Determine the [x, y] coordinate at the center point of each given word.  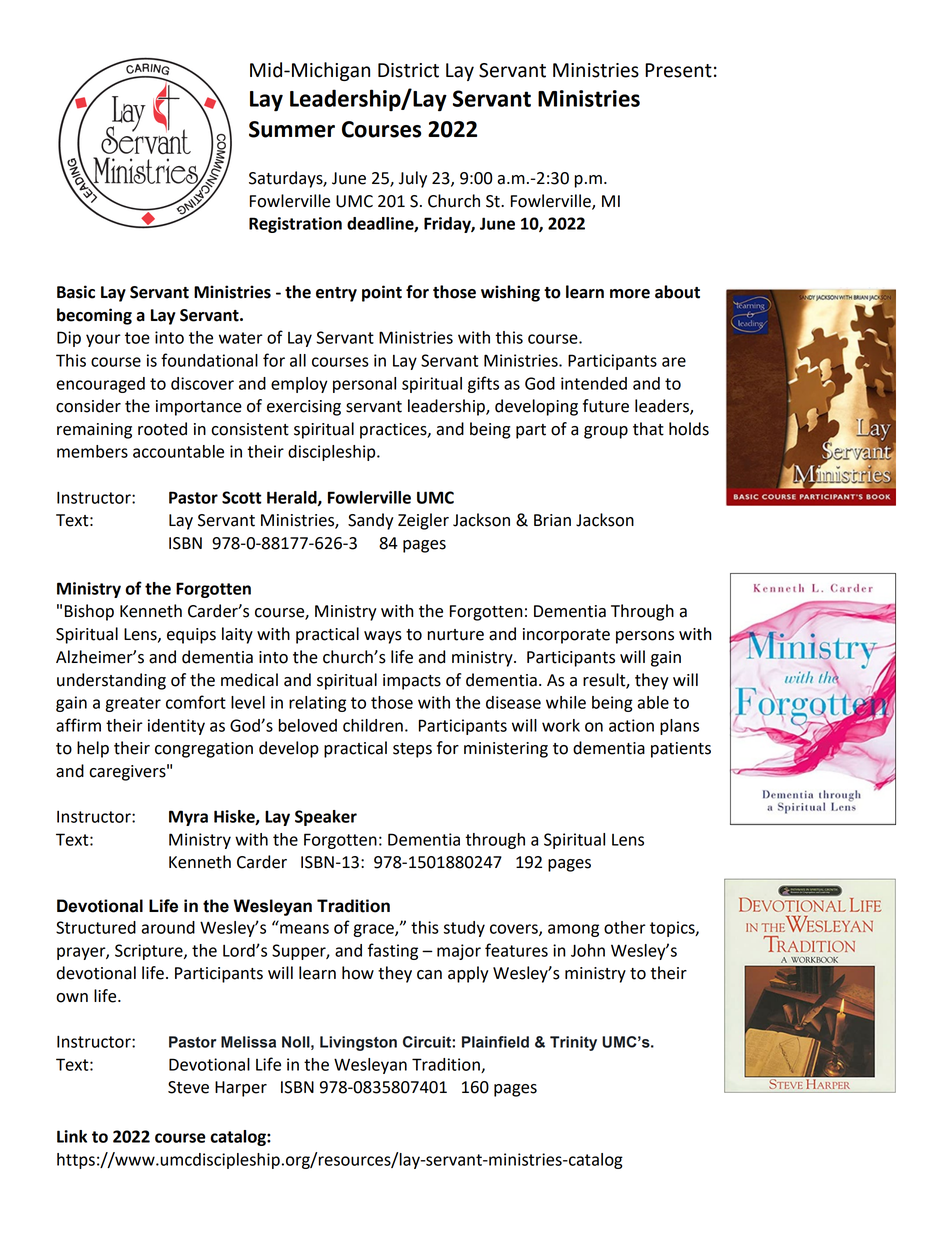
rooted [162, 429]
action [631, 725]
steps [412, 750]
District [408, 70]
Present [678, 70]
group [606, 432]
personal [364, 385]
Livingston [358, 1043]
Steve [188, 1087]
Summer [292, 129]
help [93, 749]
